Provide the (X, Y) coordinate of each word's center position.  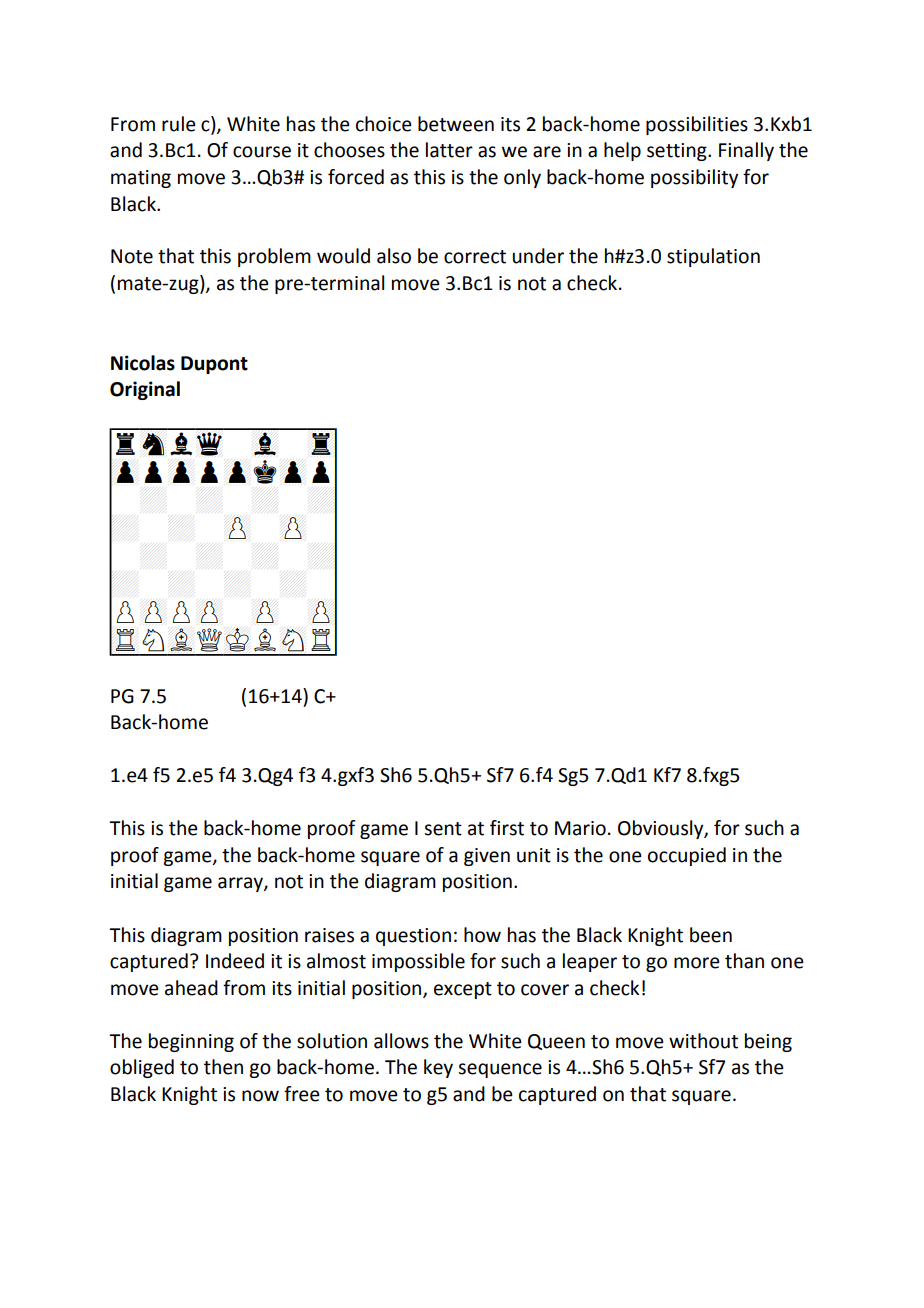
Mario (580, 828)
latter (449, 150)
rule (179, 124)
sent (443, 829)
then (223, 1067)
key (438, 1068)
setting (678, 152)
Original (145, 390)
